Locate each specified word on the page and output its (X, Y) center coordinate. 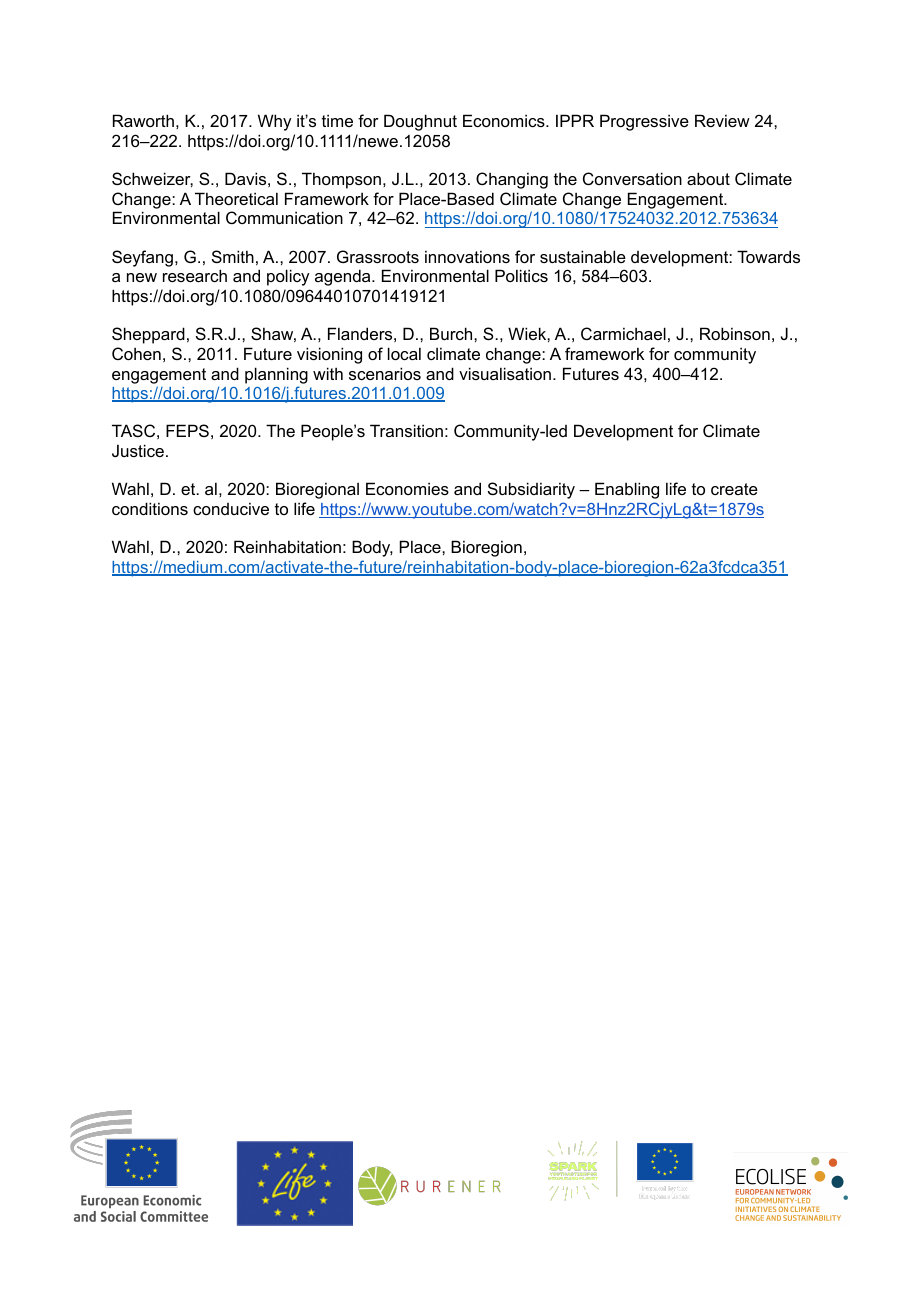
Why (274, 122)
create (734, 489)
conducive (231, 508)
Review (722, 120)
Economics (505, 120)
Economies (407, 488)
